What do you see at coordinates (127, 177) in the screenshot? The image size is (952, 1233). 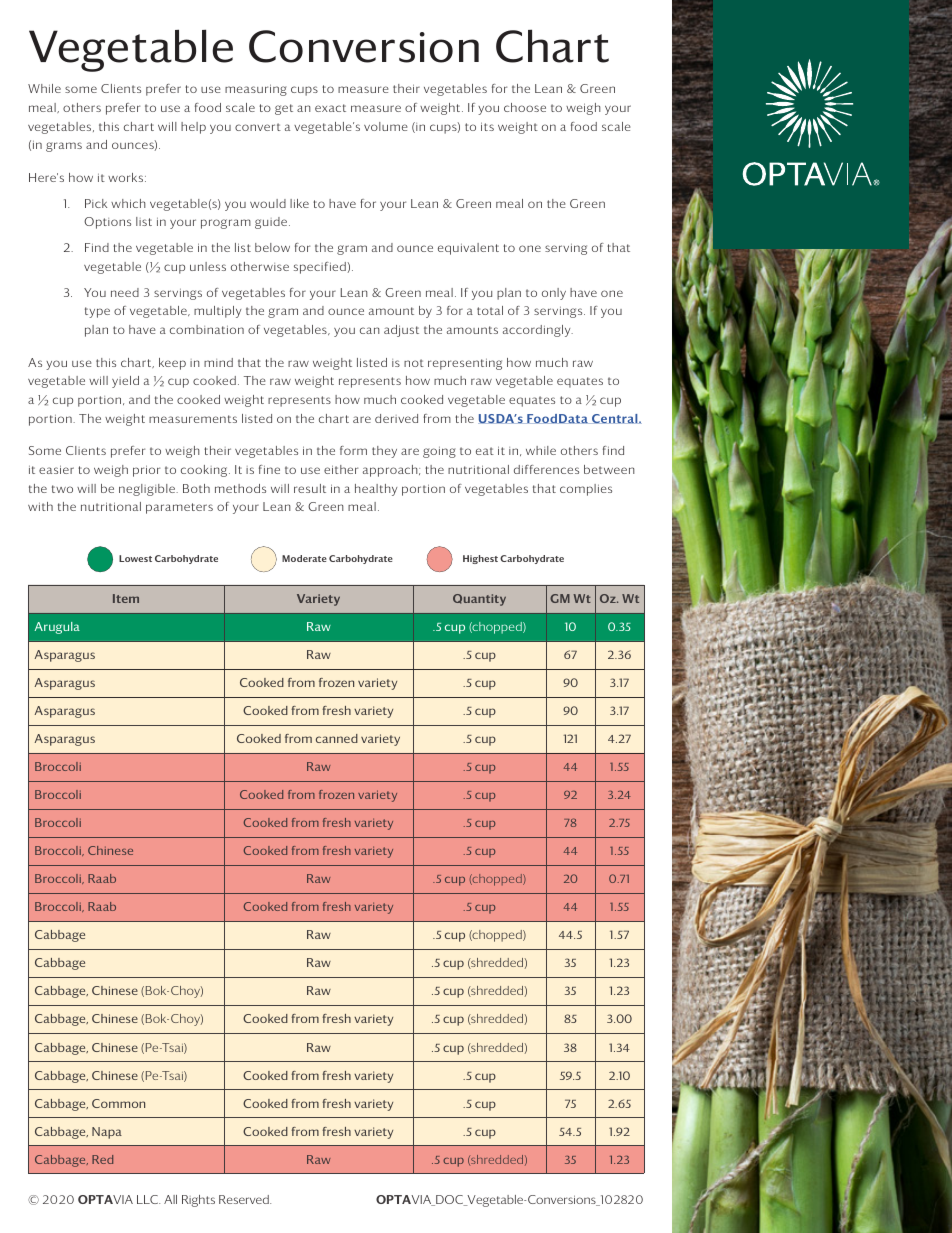 I see `works` at bounding box center [127, 177].
